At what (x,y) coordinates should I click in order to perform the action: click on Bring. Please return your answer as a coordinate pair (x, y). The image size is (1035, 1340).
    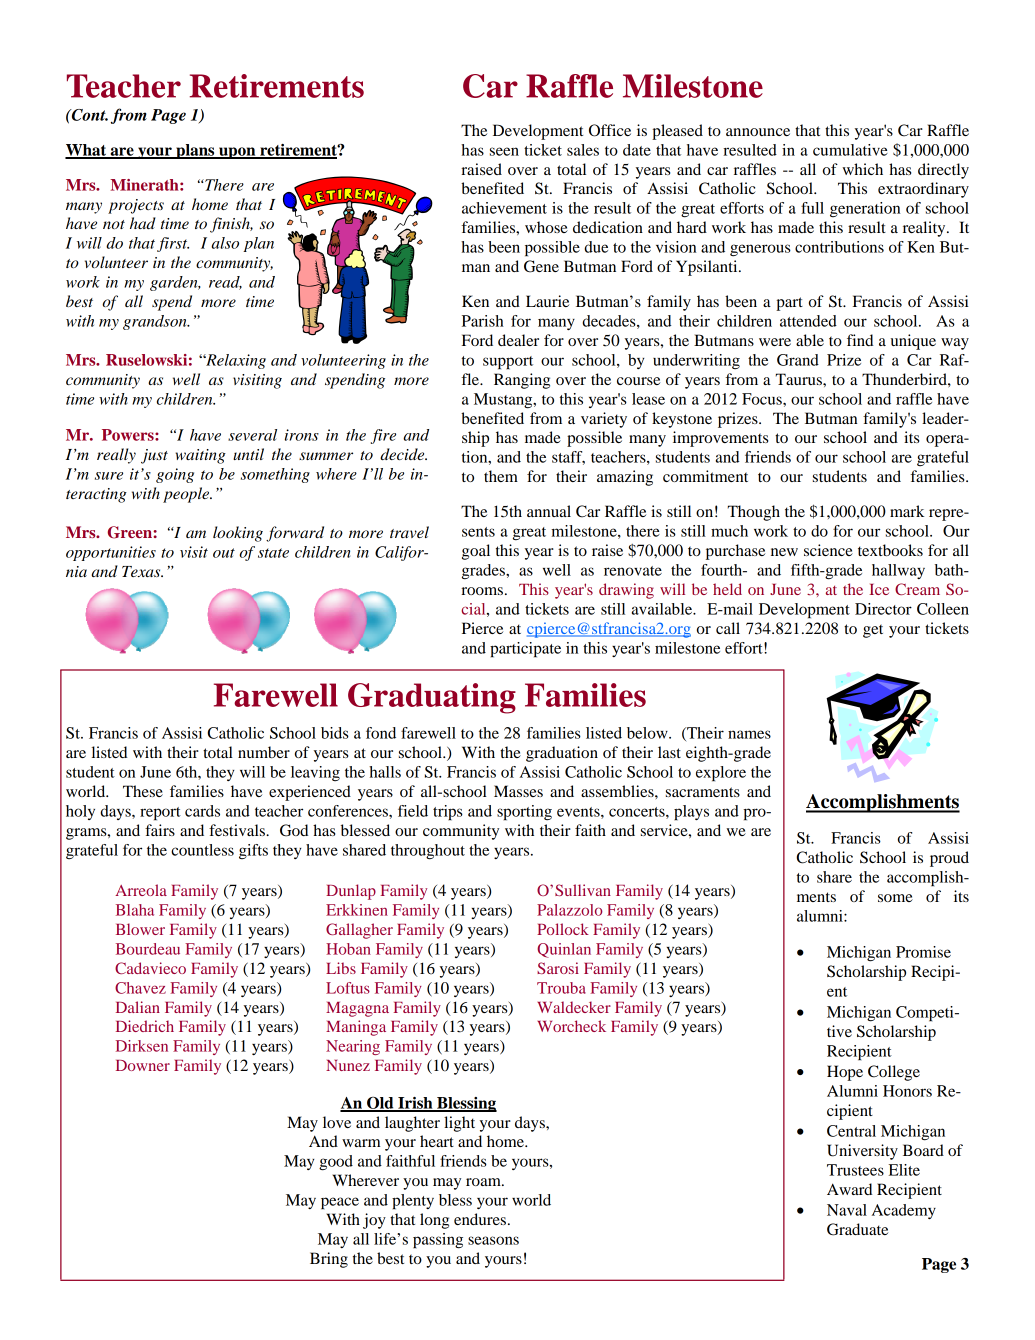
    Looking at the image, I should click on (329, 1260).
